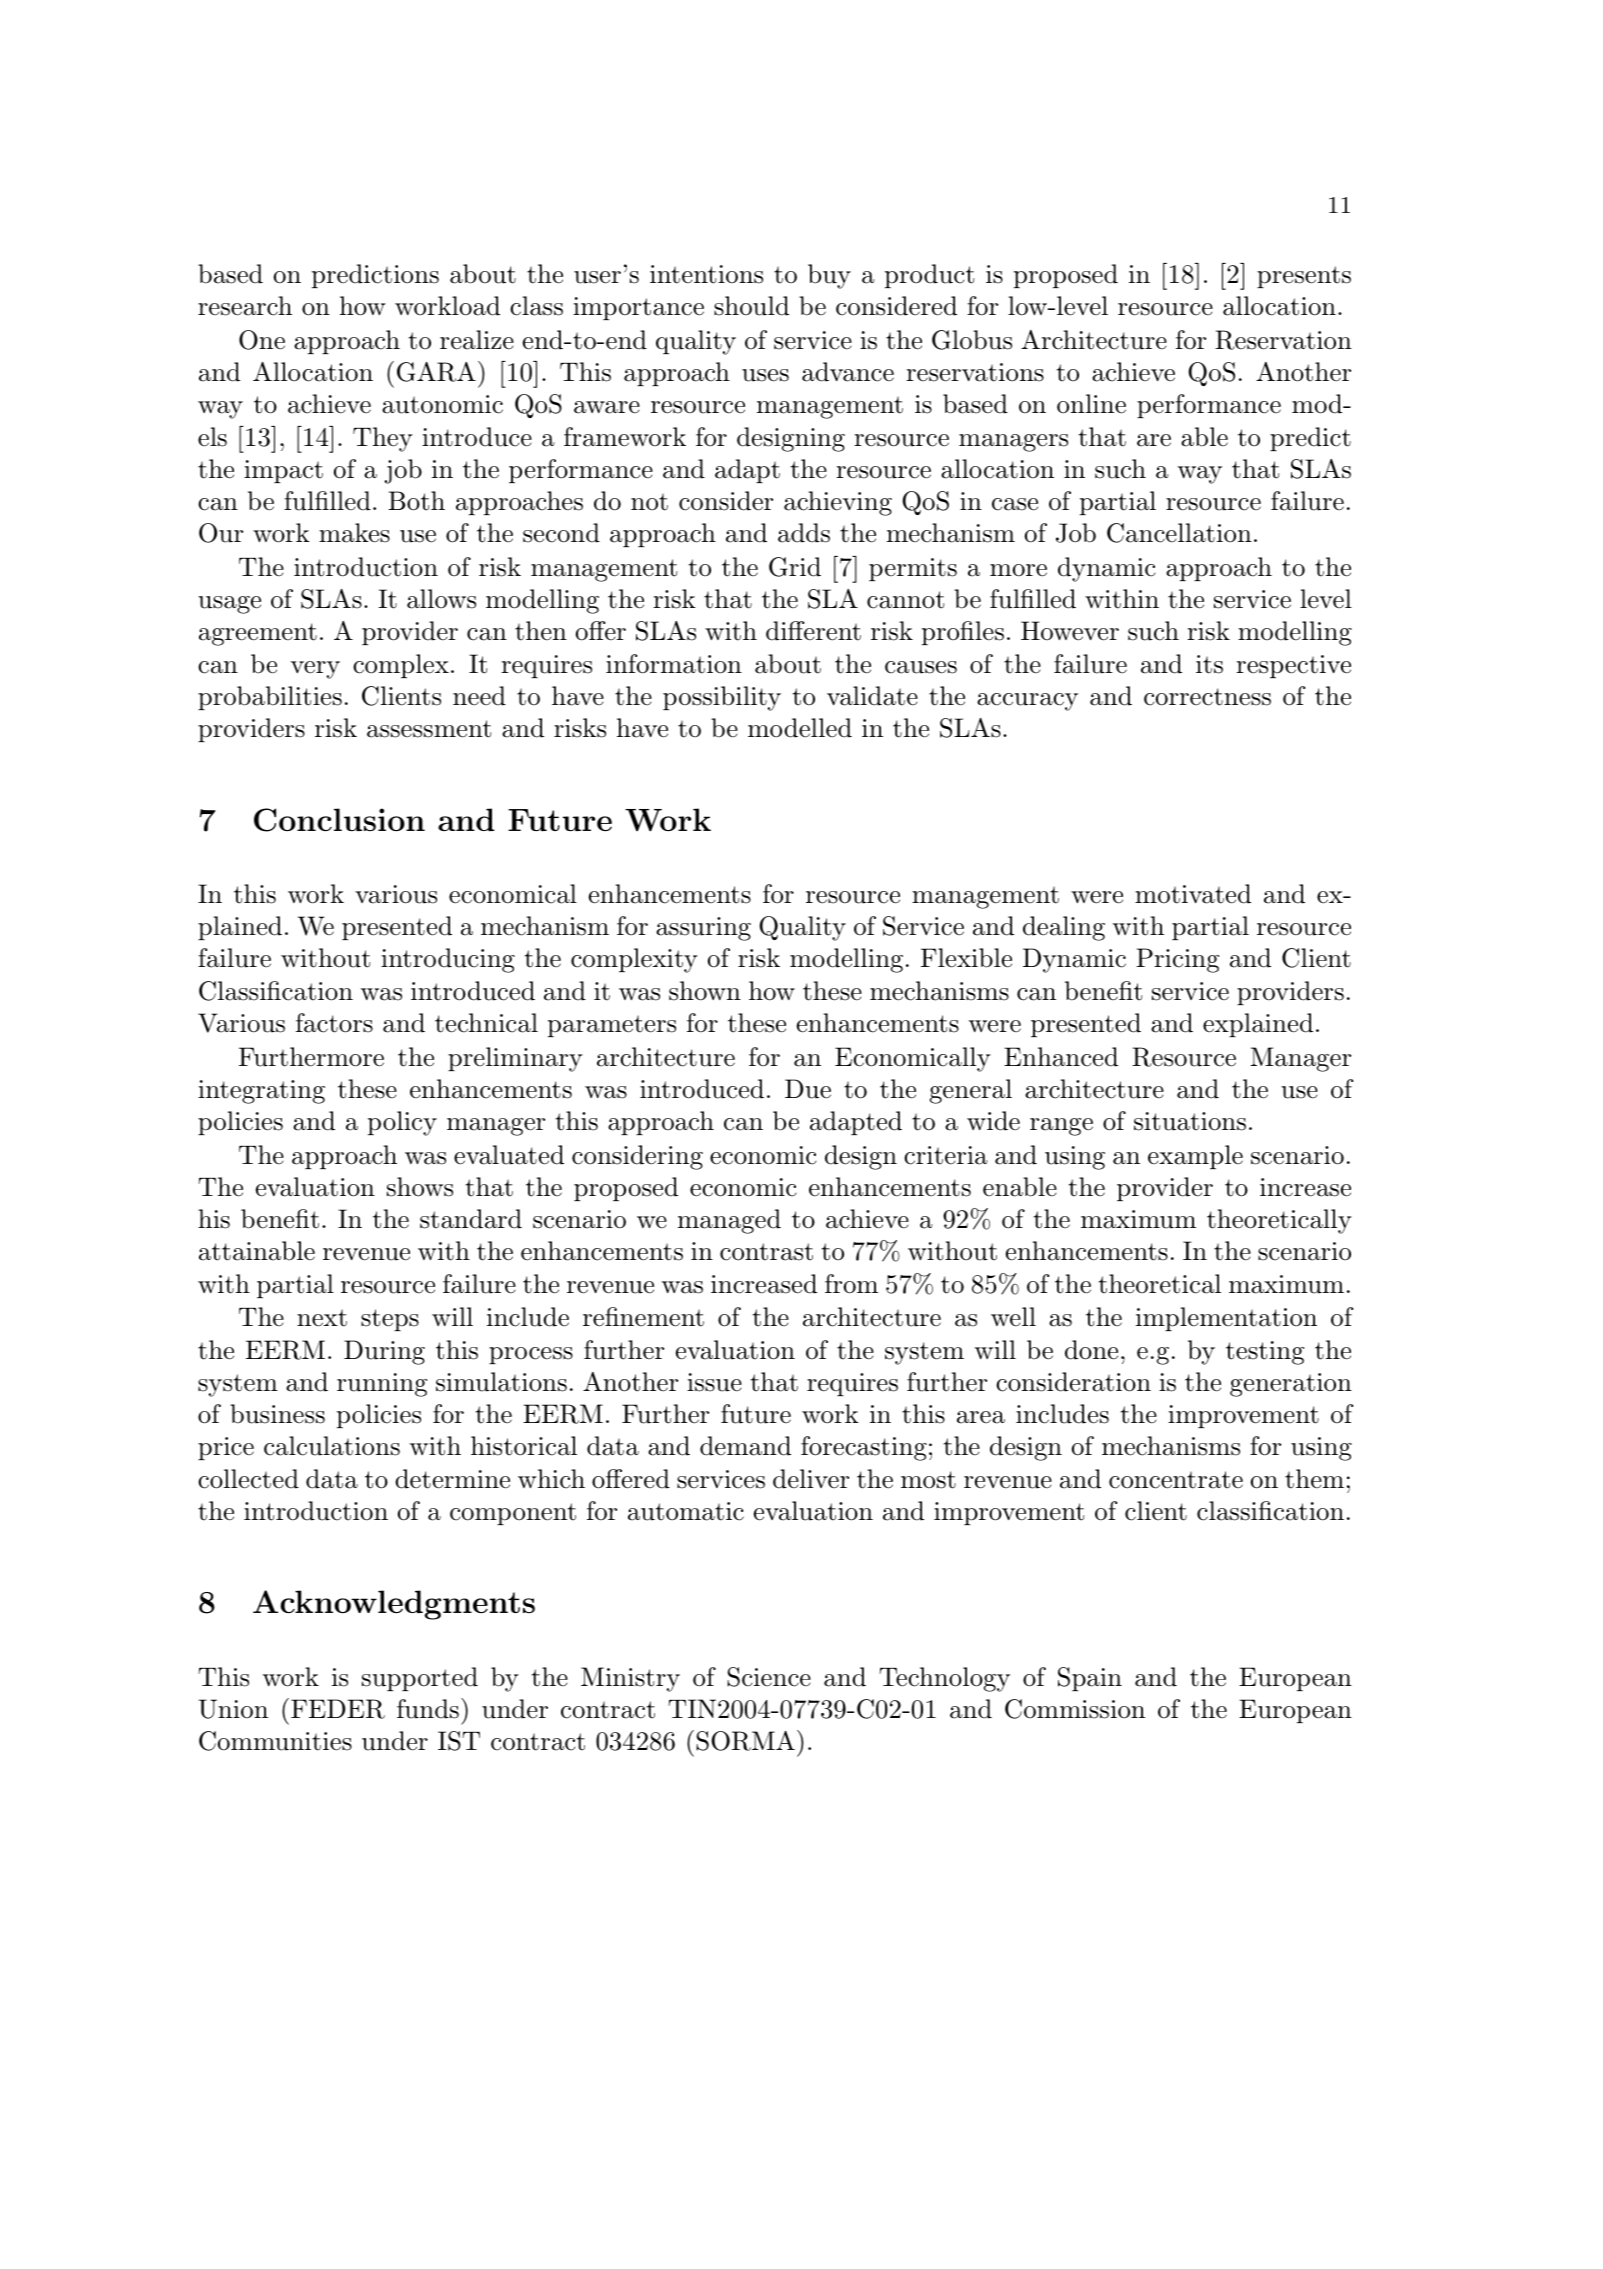 This screenshot has width=1603, height=2269. What do you see at coordinates (436, 372) in the screenshot?
I see `GARA` at bounding box center [436, 372].
